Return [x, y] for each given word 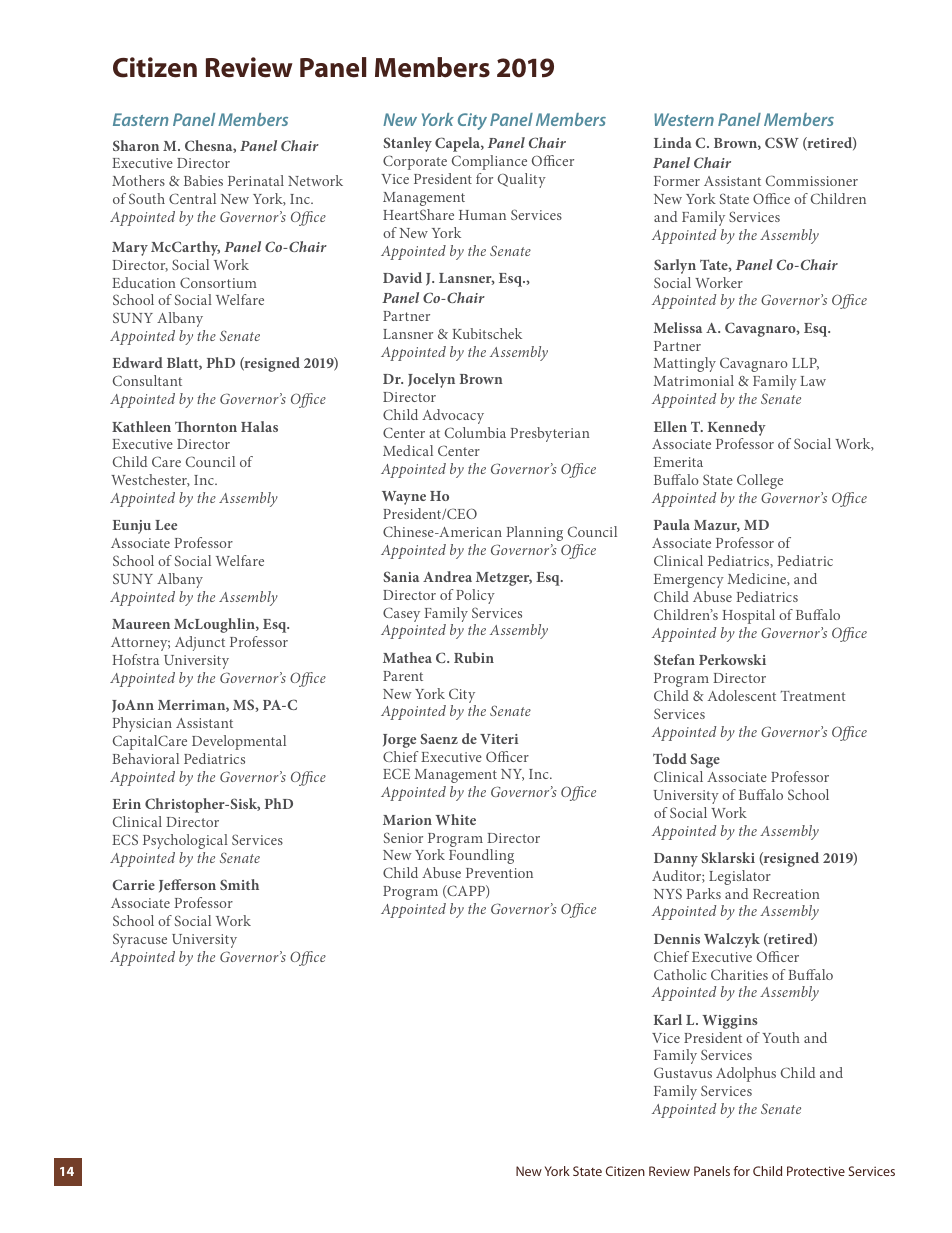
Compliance [489, 162]
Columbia [475, 432]
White [455, 819]
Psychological [185, 841]
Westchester [150, 480]
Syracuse [140, 940]
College [760, 481]
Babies [203, 180]
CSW [782, 142]
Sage [705, 760]
